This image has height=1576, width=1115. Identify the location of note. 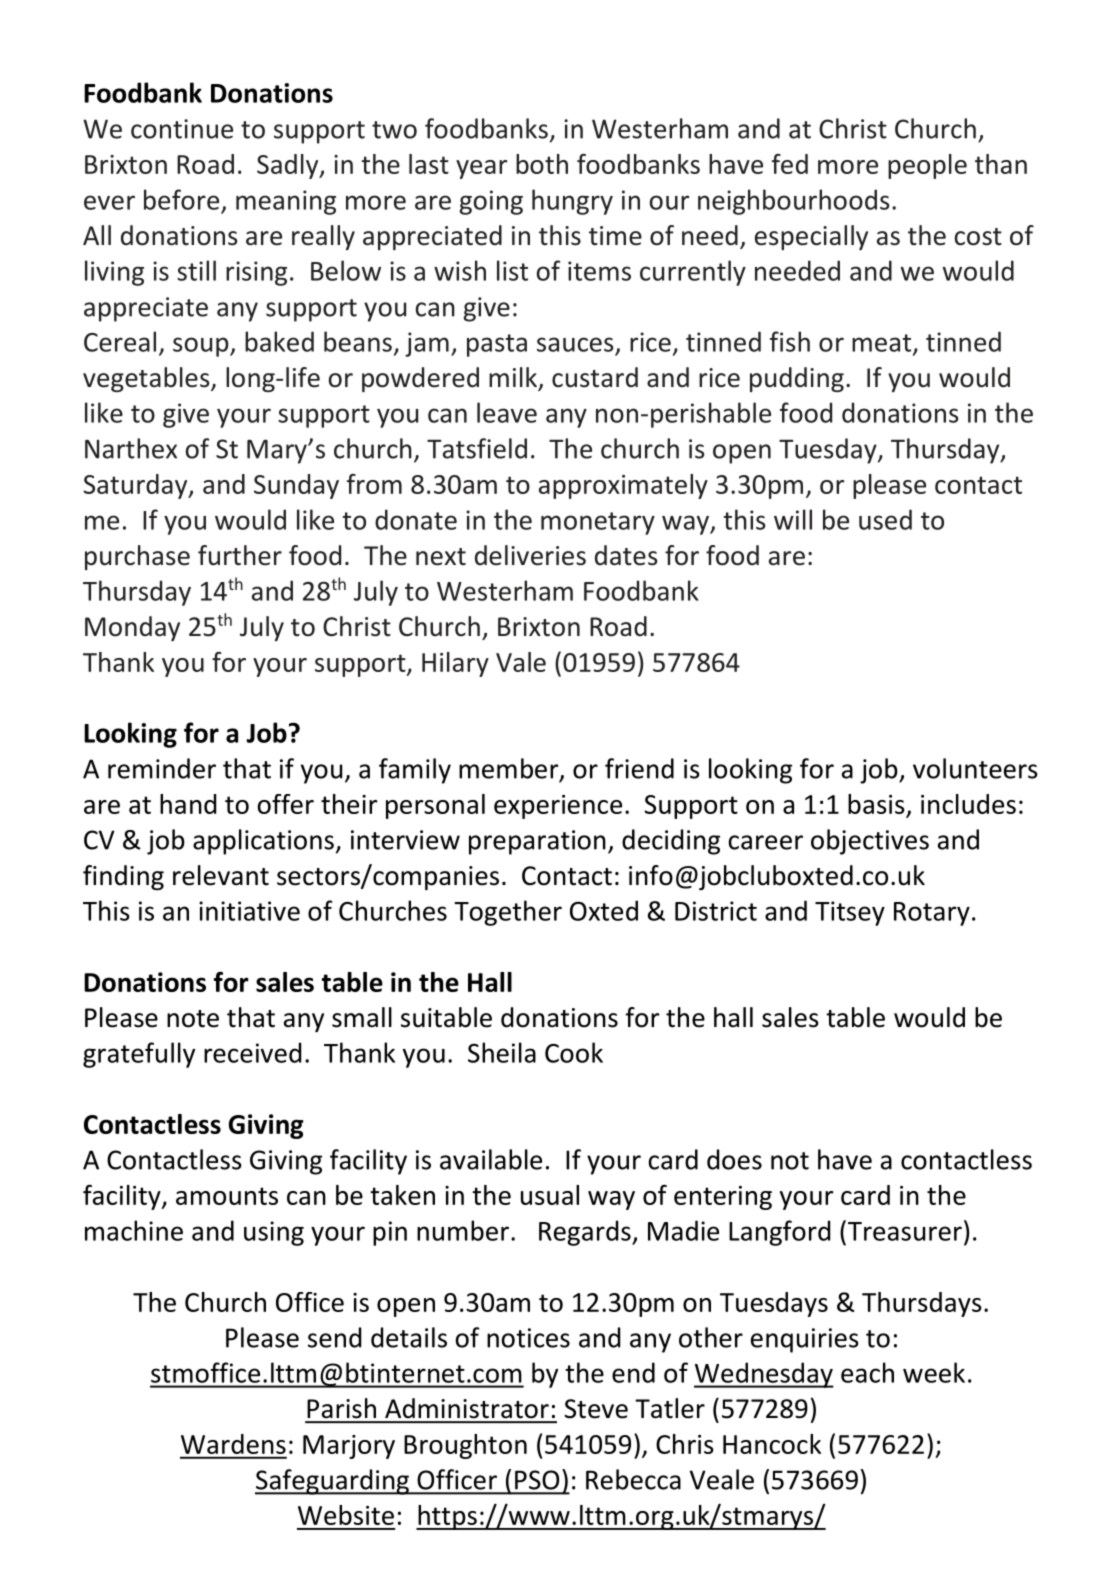
(193, 1019).
